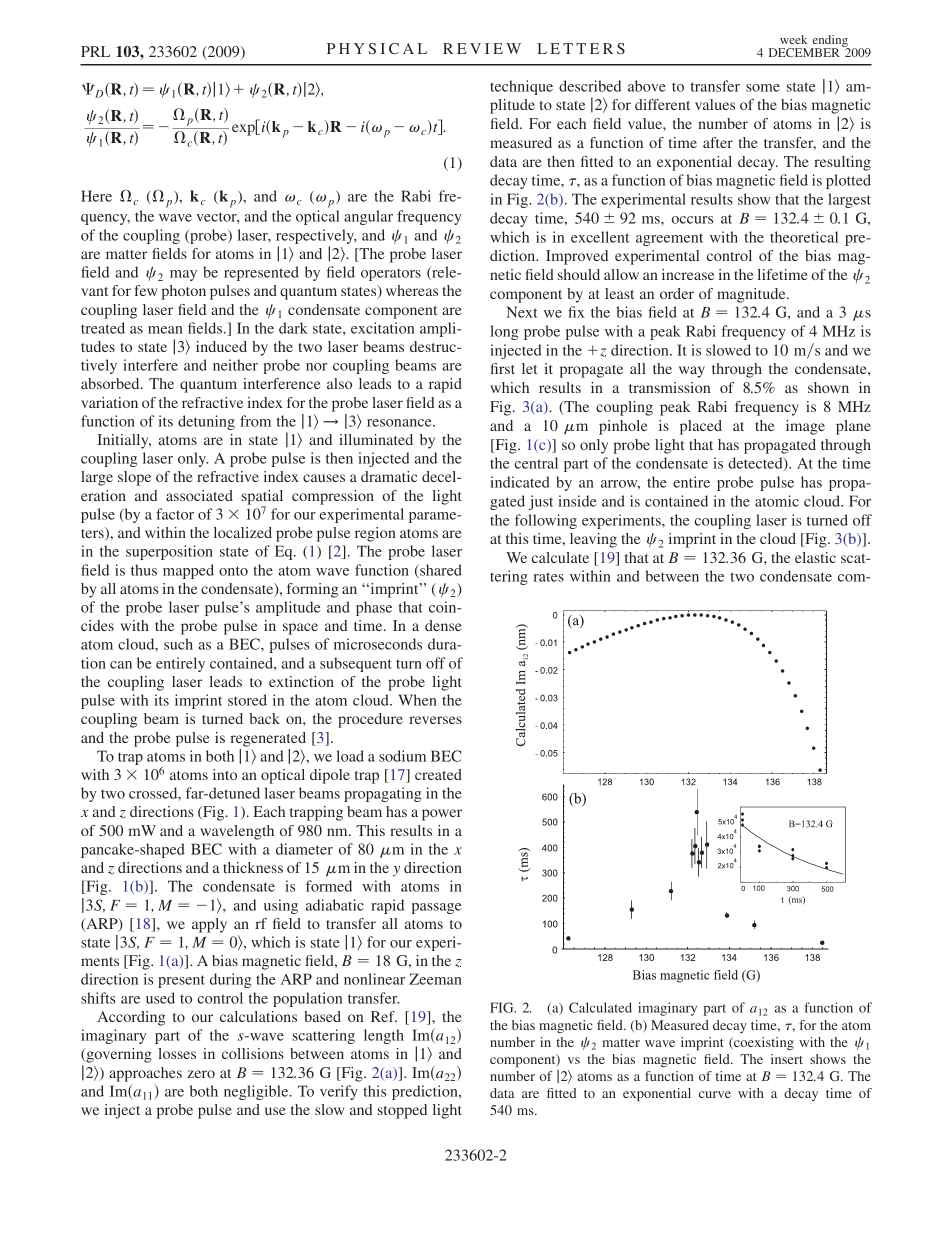 This document has width=952, height=1233. Describe the element at coordinates (225, 774) in the document. I see `into` at that location.
